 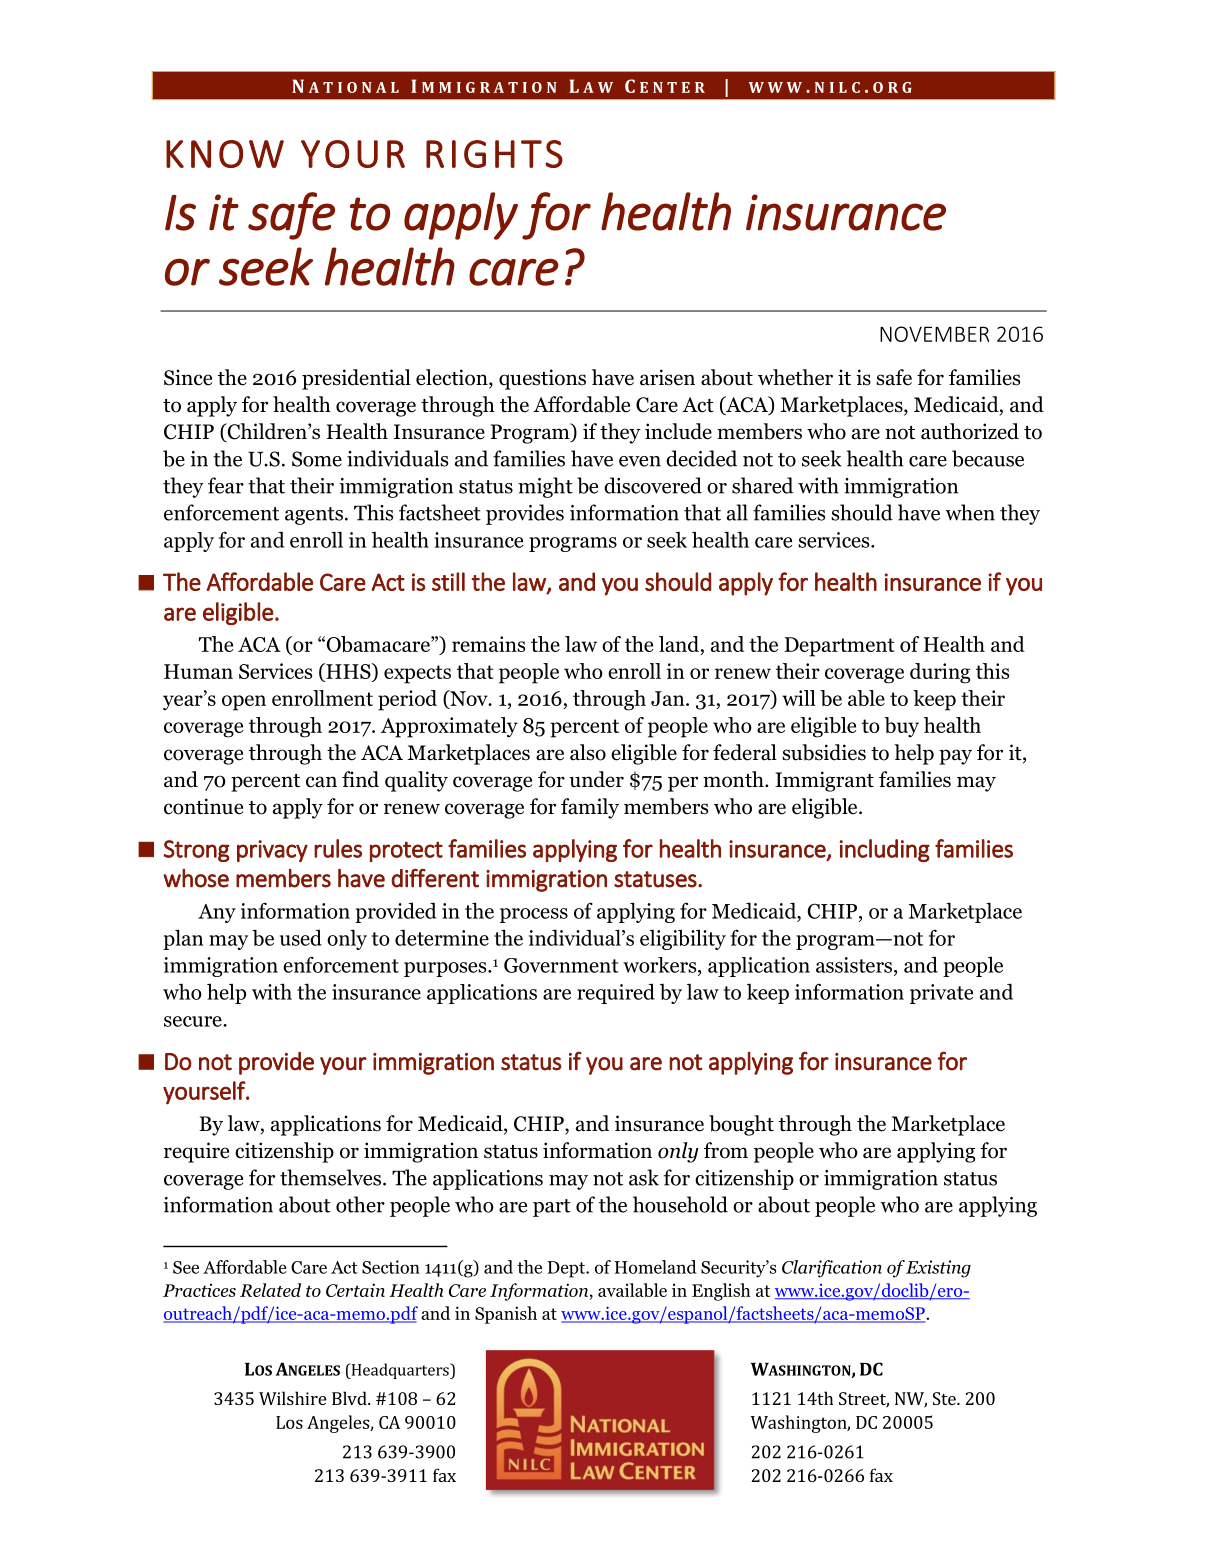 What do you see at coordinates (938, 1269) in the screenshot?
I see `Existing` at bounding box center [938, 1269].
